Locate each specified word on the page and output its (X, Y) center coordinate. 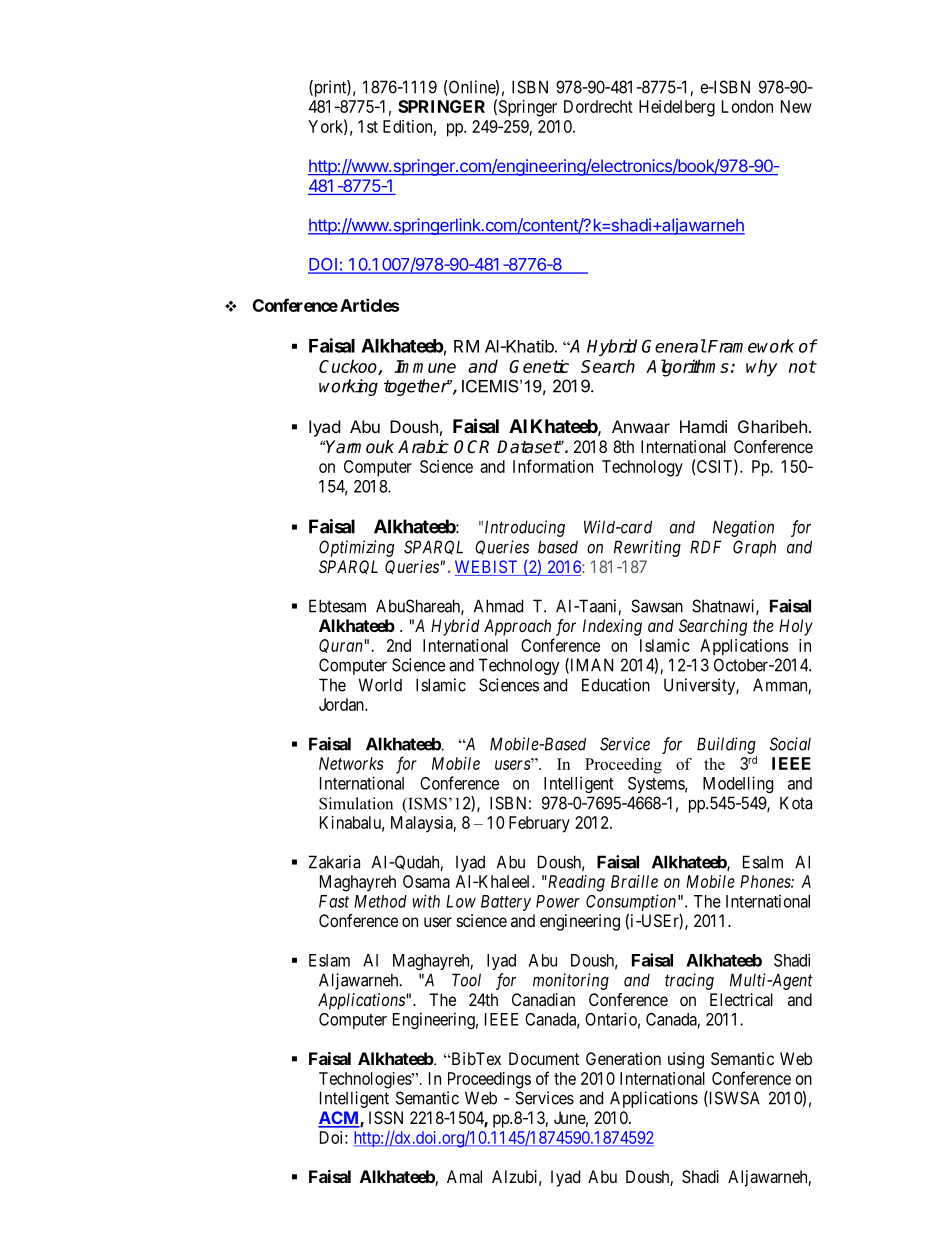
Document (544, 1058)
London (747, 106)
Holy (796, 627)
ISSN (386, 1117)
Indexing (612, 627)
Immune (425, 366)
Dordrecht (598, 106)
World (380, 685)
